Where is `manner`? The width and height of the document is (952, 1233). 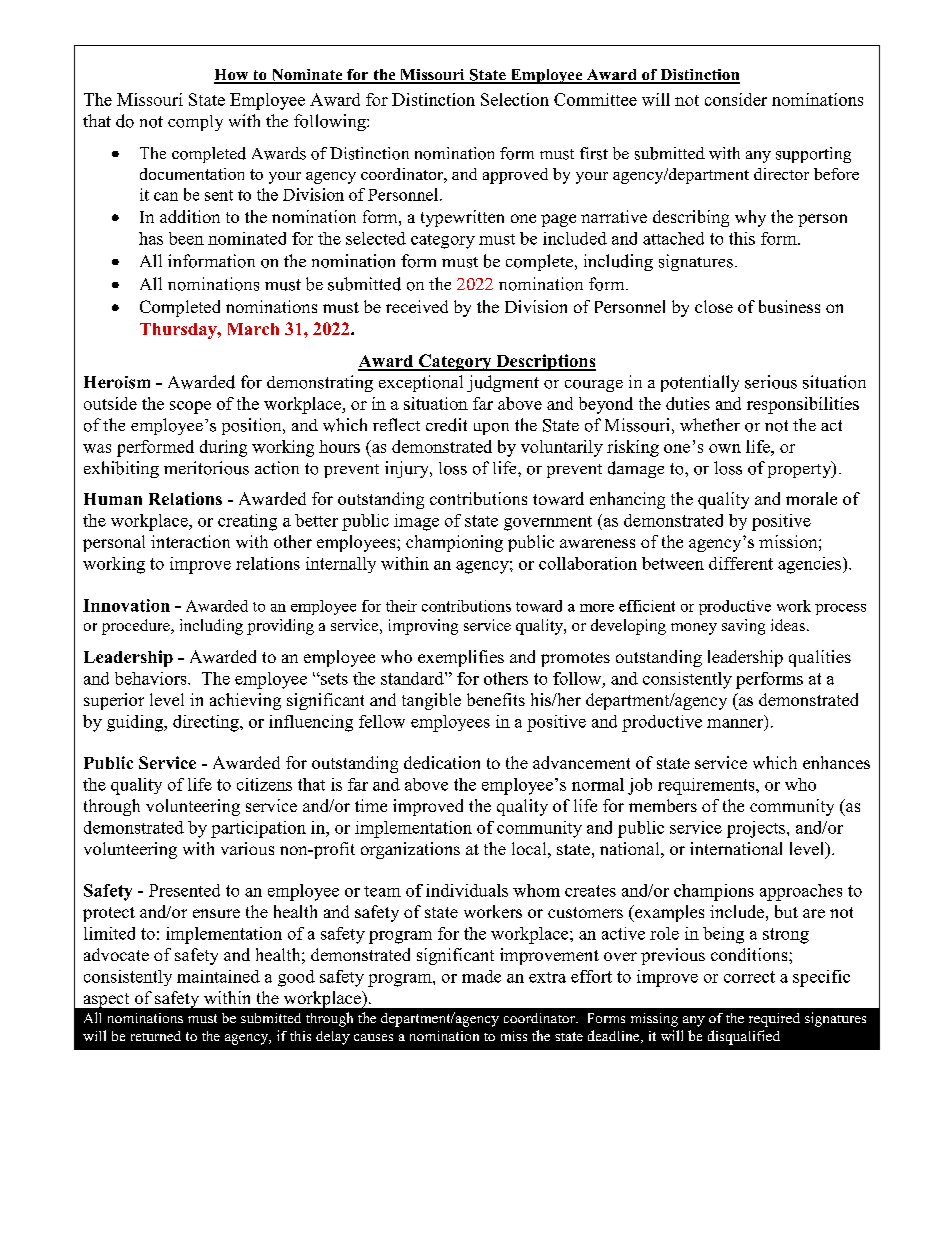
manner is located at coordinates (736, 723).
